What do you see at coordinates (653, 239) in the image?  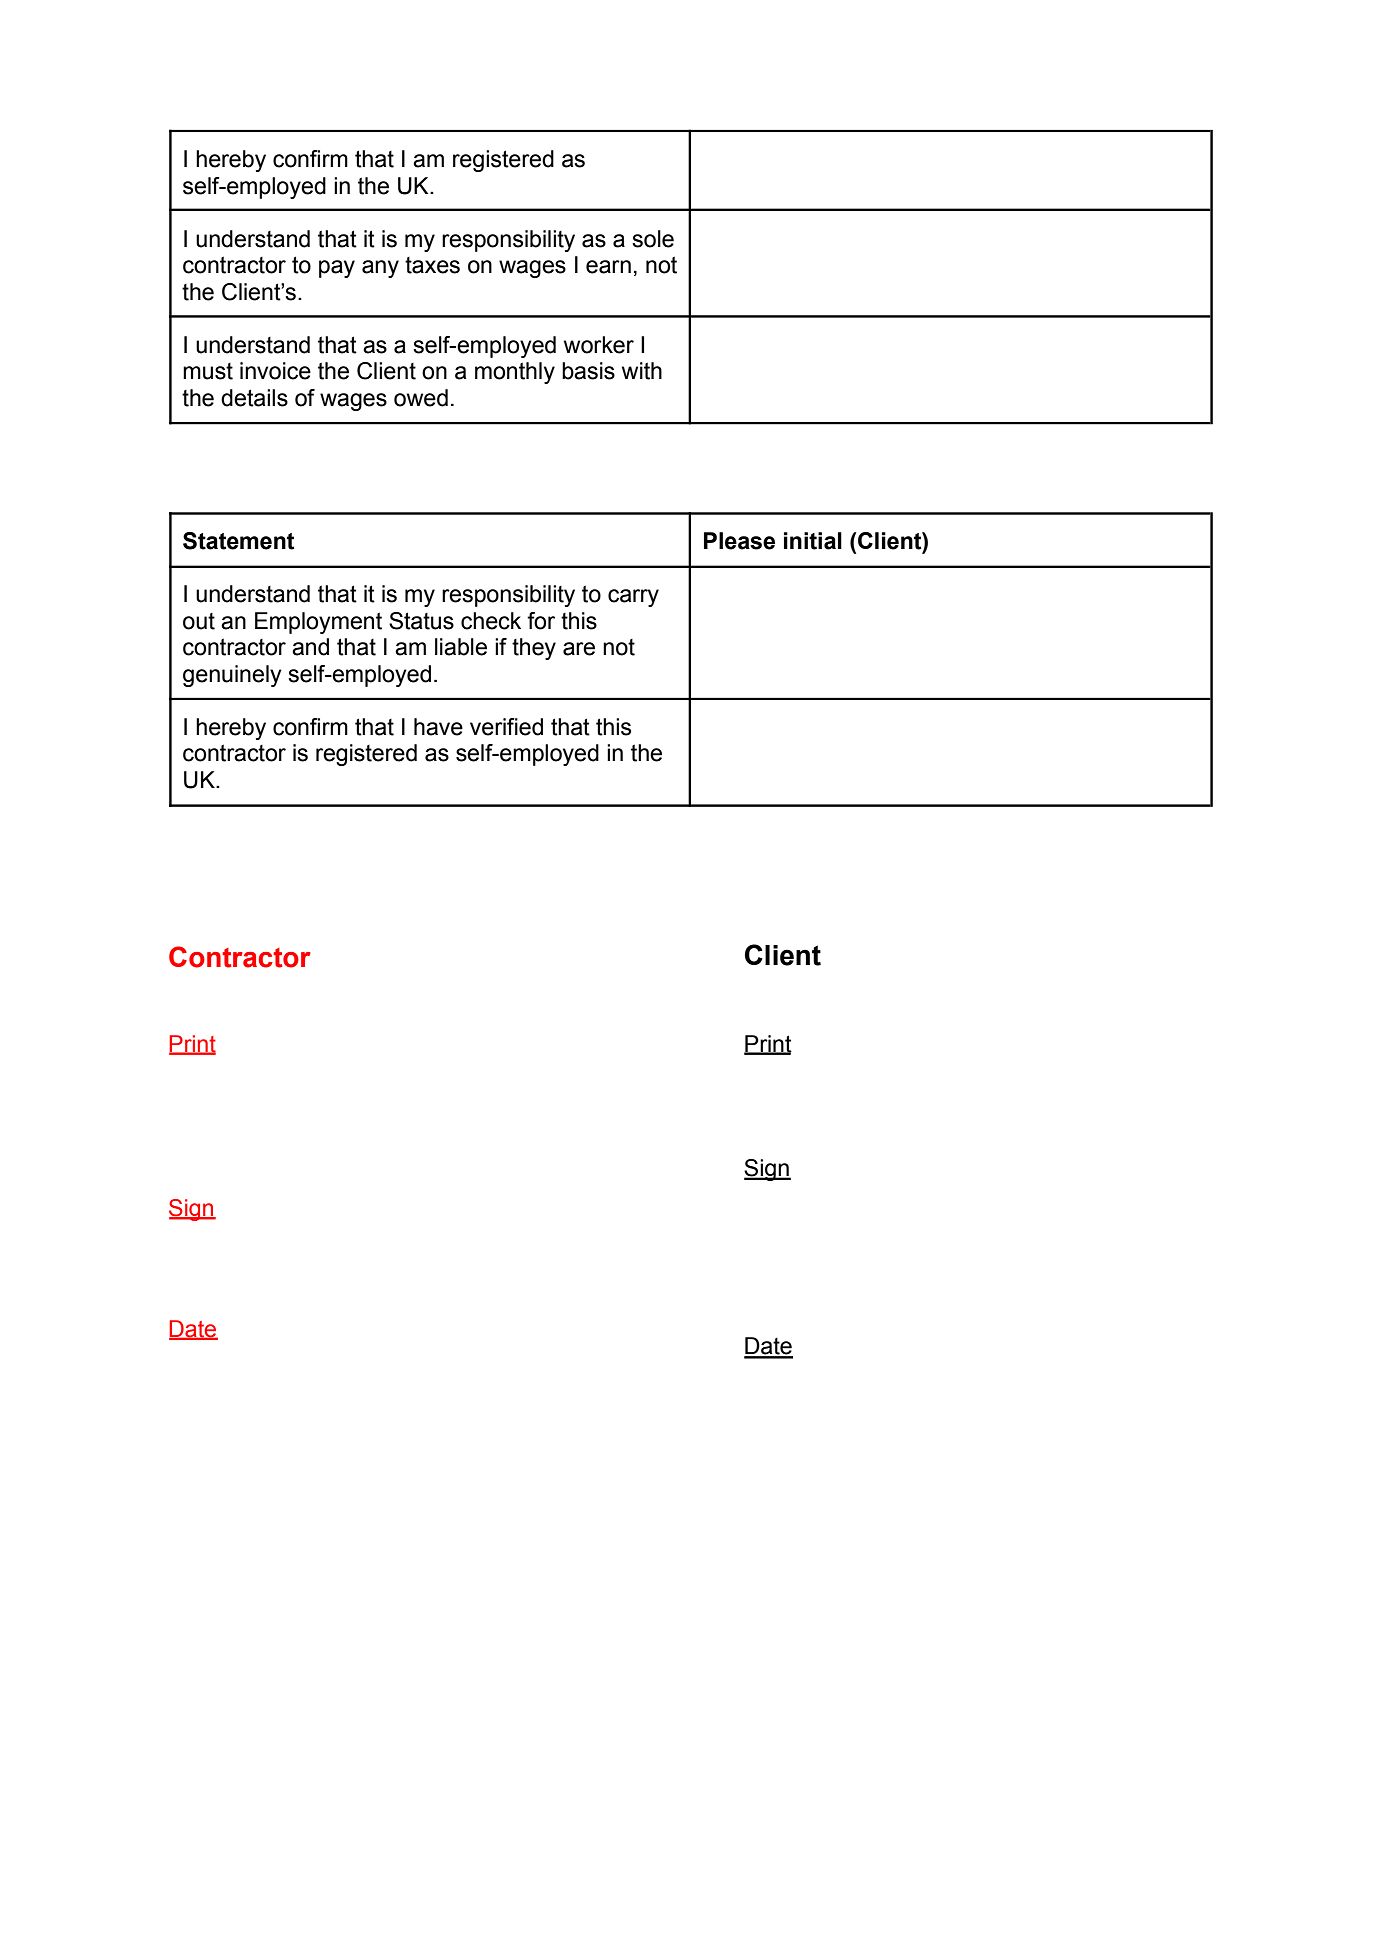 I see `sole` at bounding box center [653, 239].
